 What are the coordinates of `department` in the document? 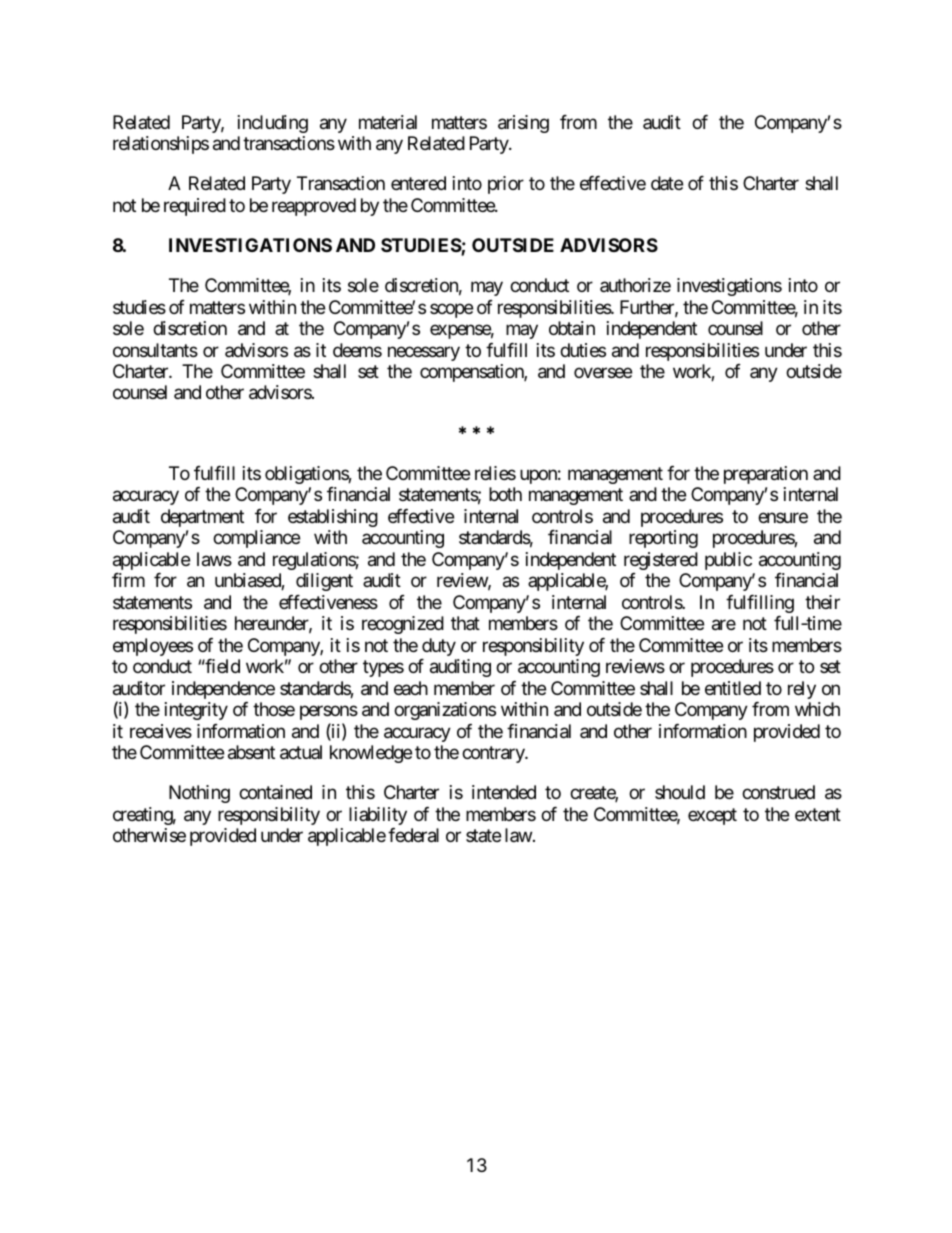 It's located at (202, 518).
